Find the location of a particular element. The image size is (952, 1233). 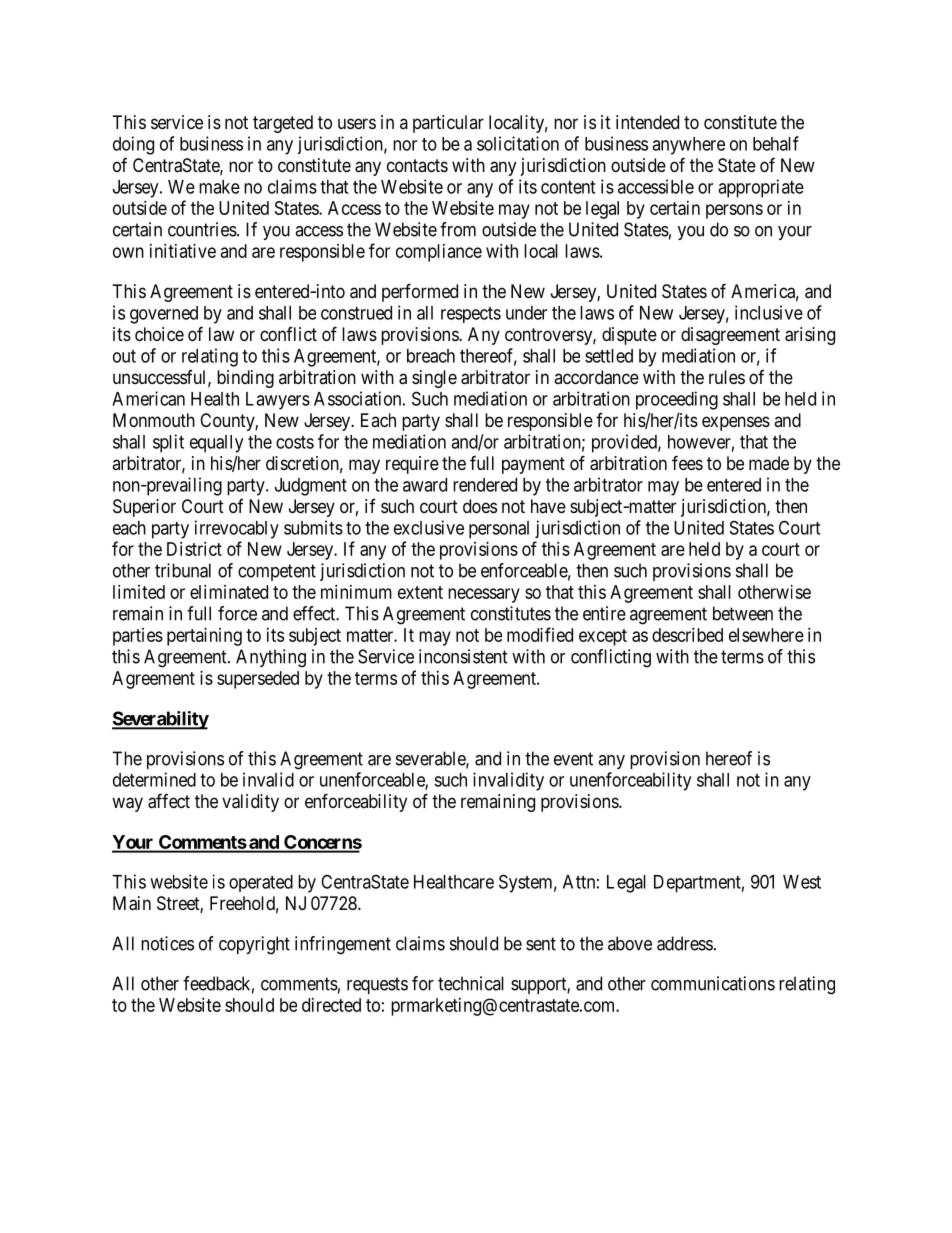

make is located at coordinates (219, 187).
